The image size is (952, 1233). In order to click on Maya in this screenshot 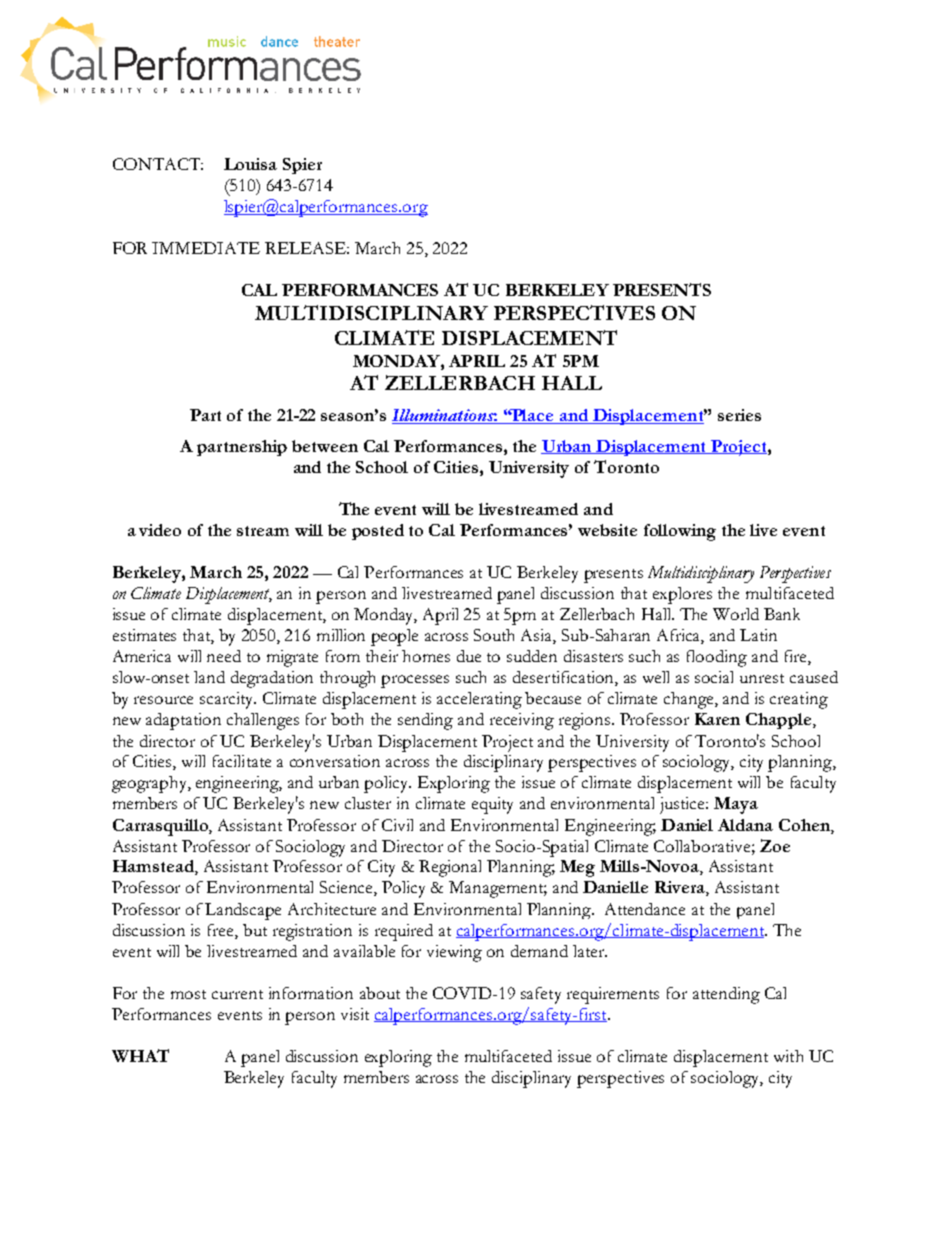, I will do `click(736, 805)`.
